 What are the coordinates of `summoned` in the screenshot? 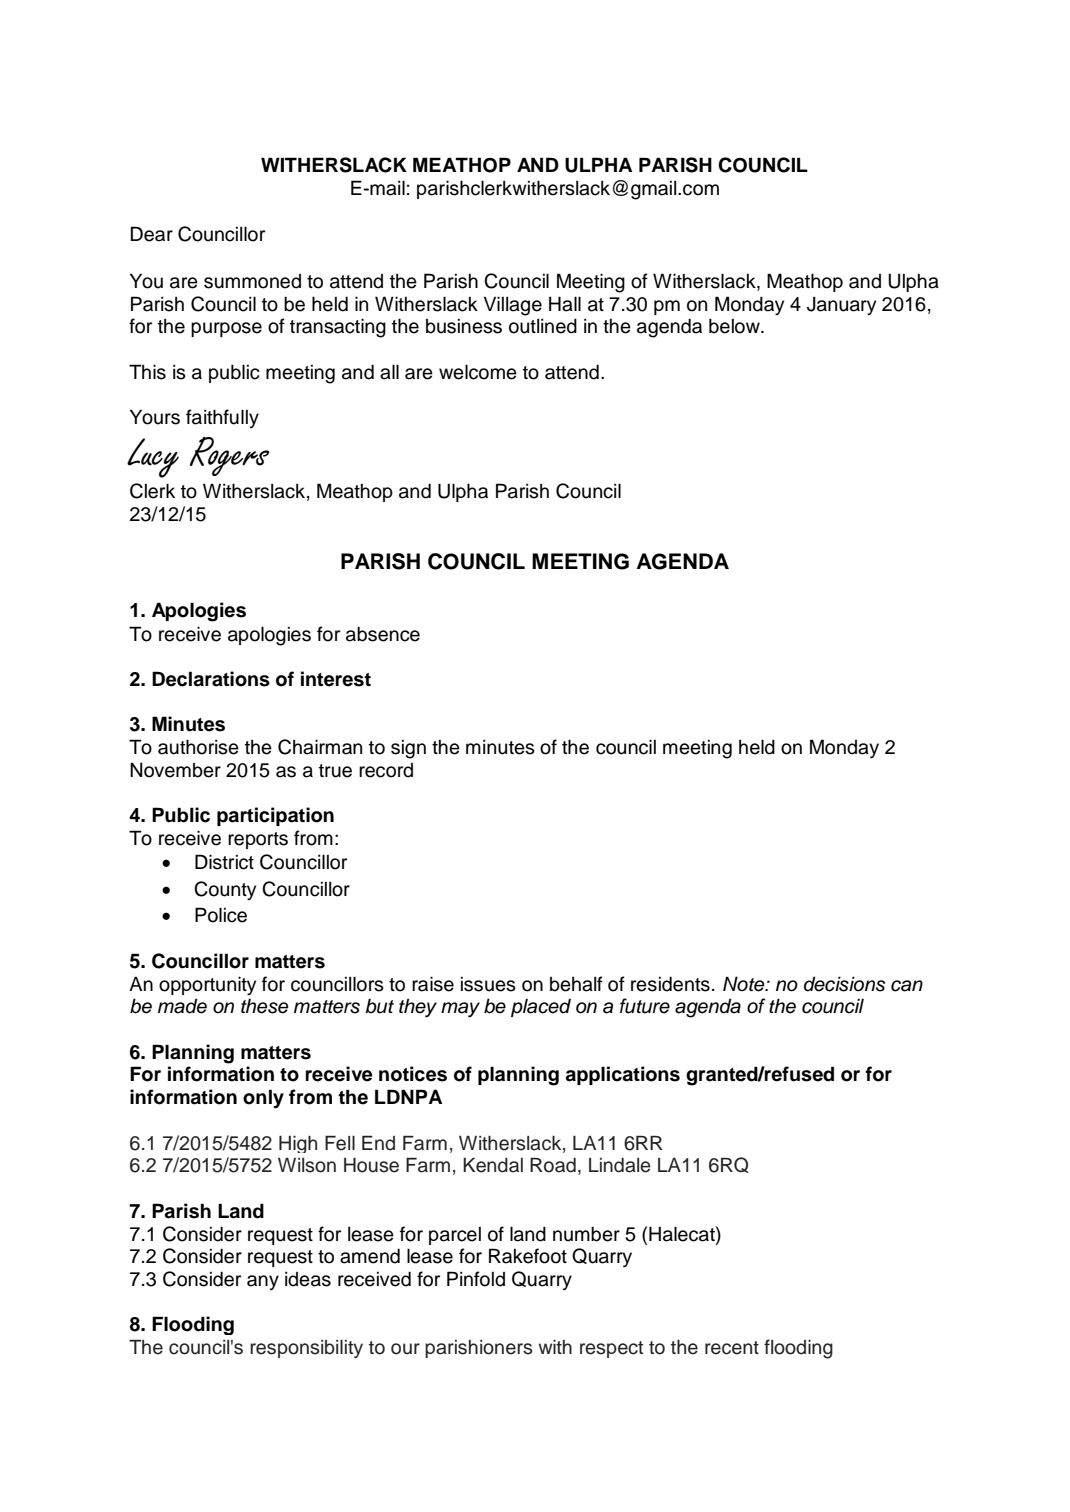 It's located at (252, 281).
